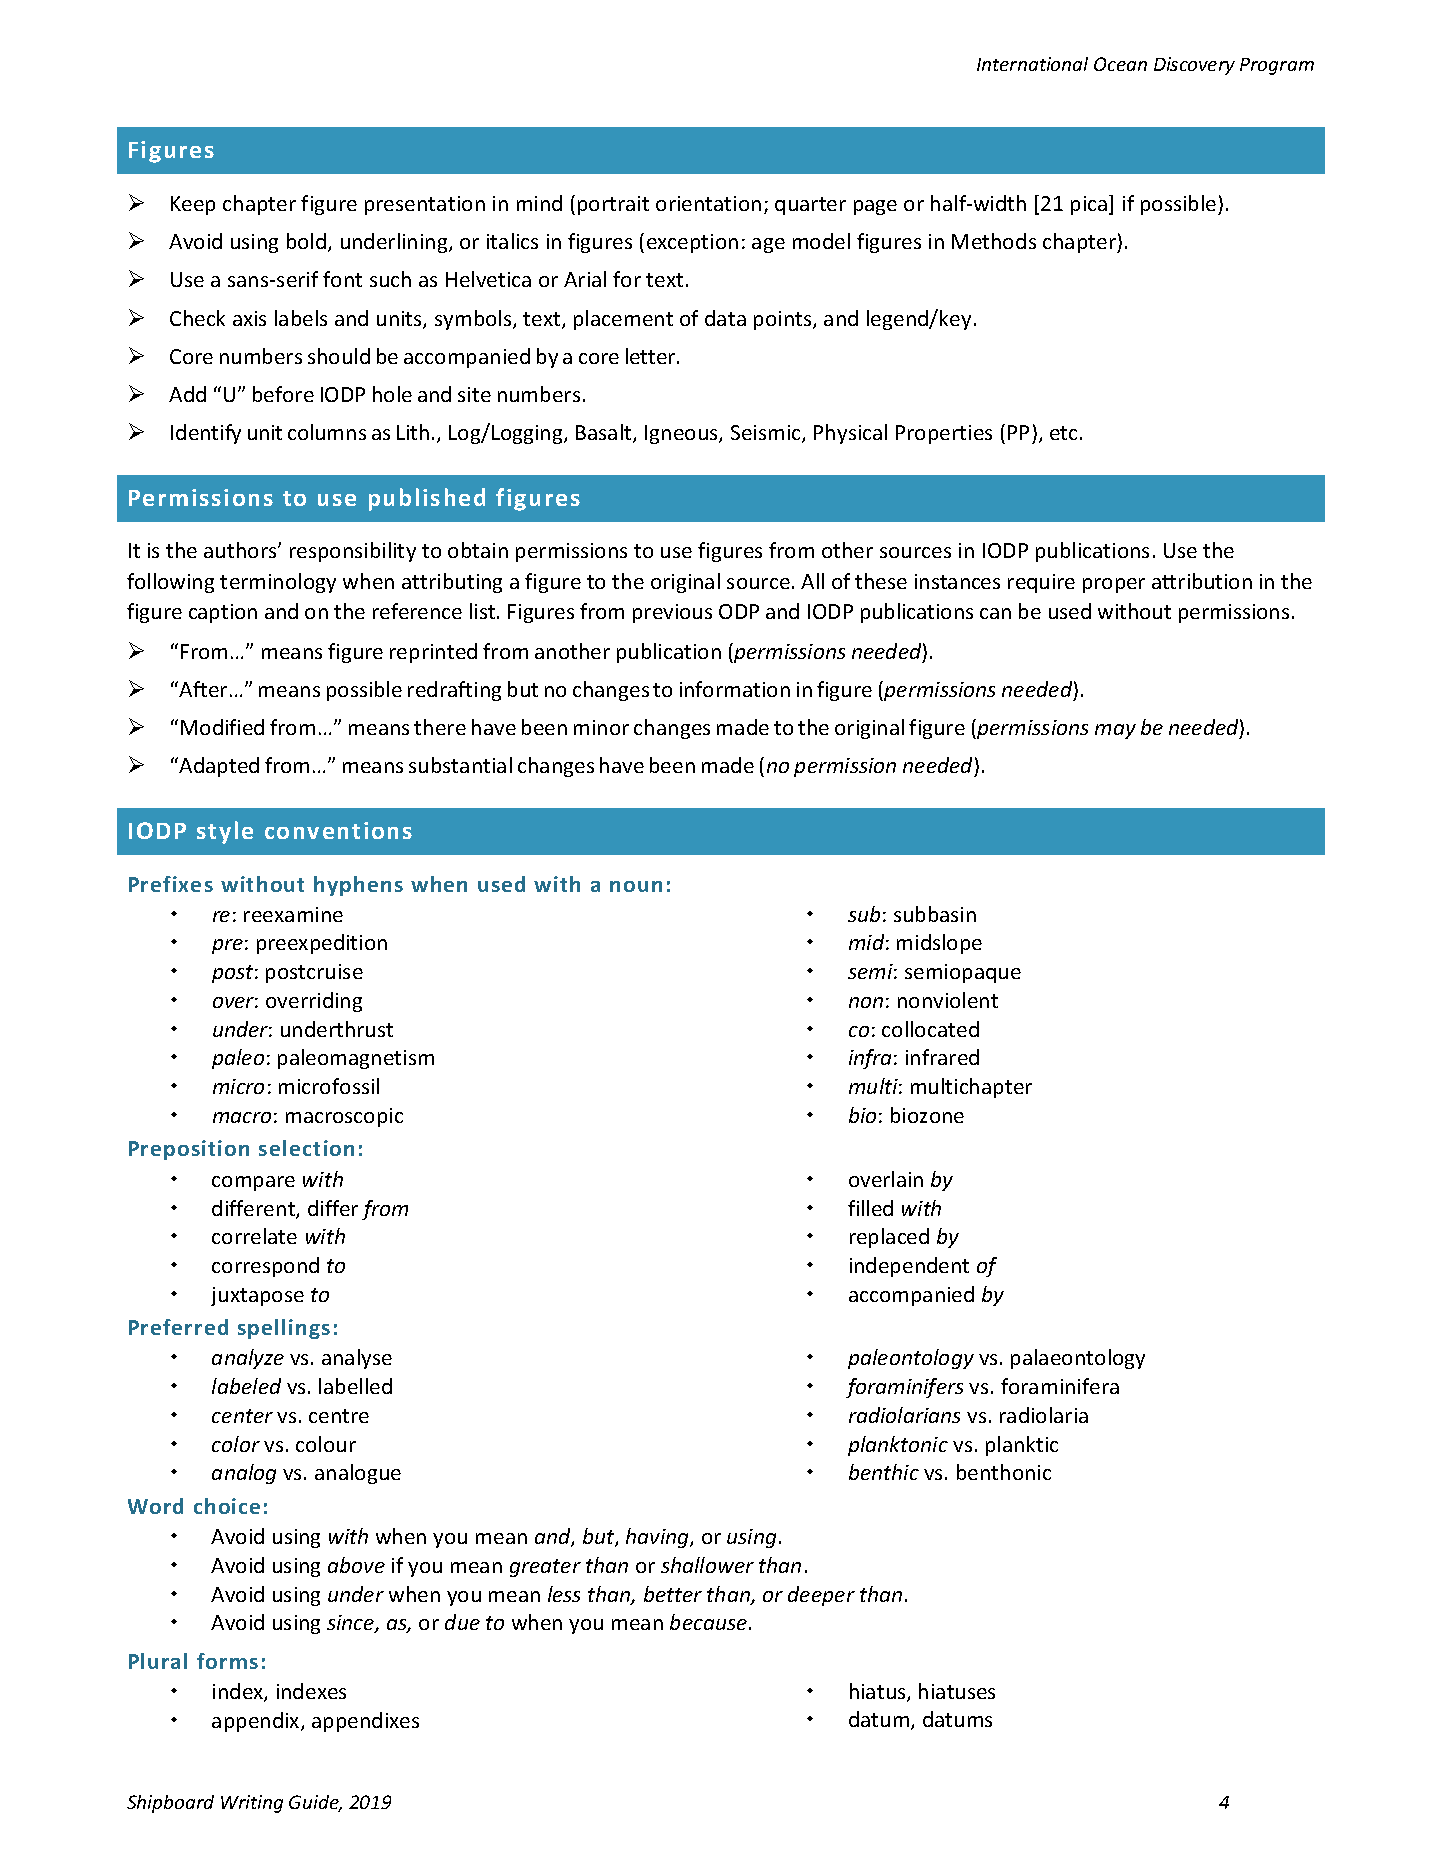 The image size is (1442, 1866). Describe the element at coordinates (708, 203) in the screenshot. I see `orientation` at that location.
